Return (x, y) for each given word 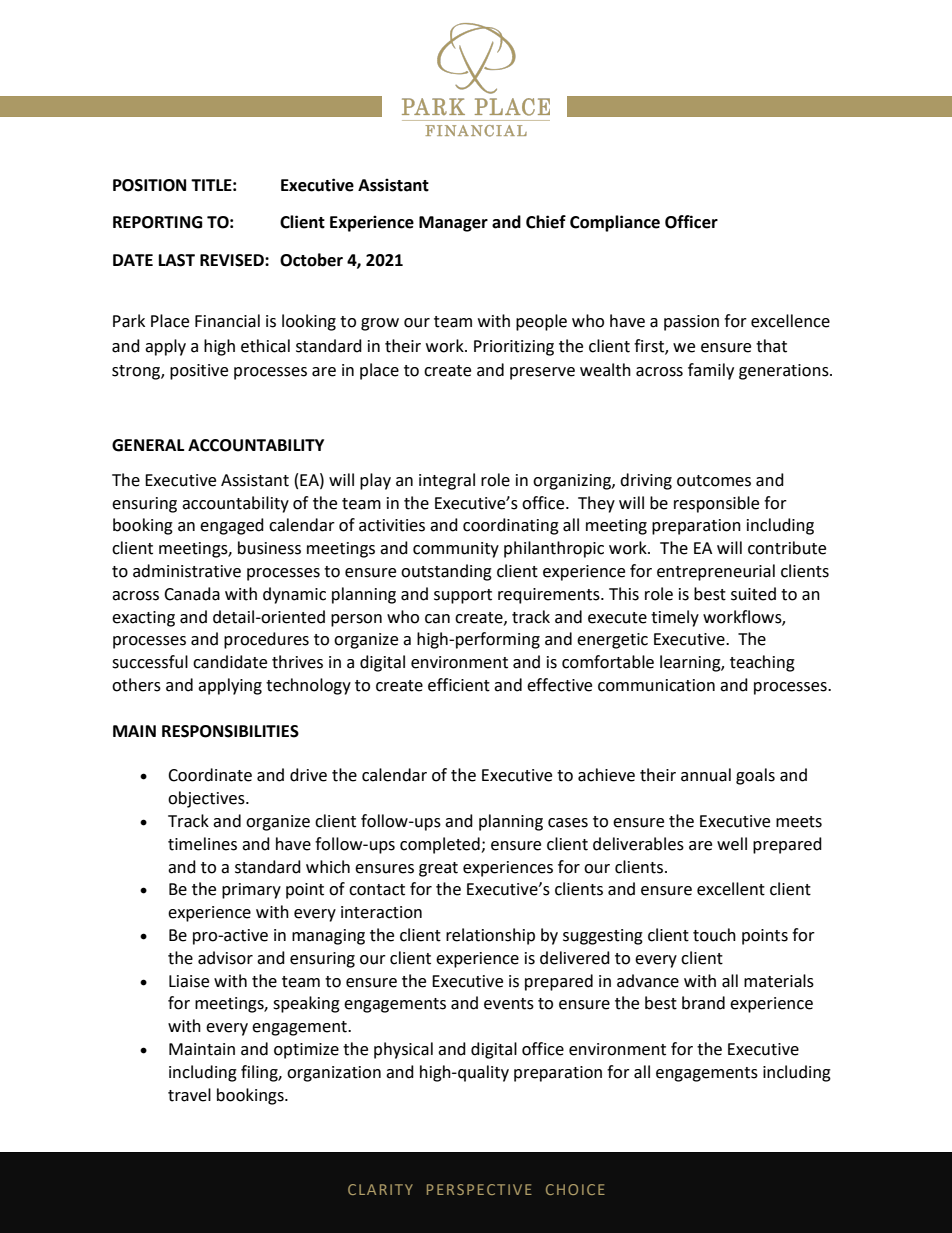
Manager (453, 224)
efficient (459, 685)
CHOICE (575, 1189)
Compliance (615, 223)
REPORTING (157, 222)
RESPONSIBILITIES (230, 731)
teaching (762, 663)
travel (189, 1095)
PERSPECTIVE (479, 1189)
